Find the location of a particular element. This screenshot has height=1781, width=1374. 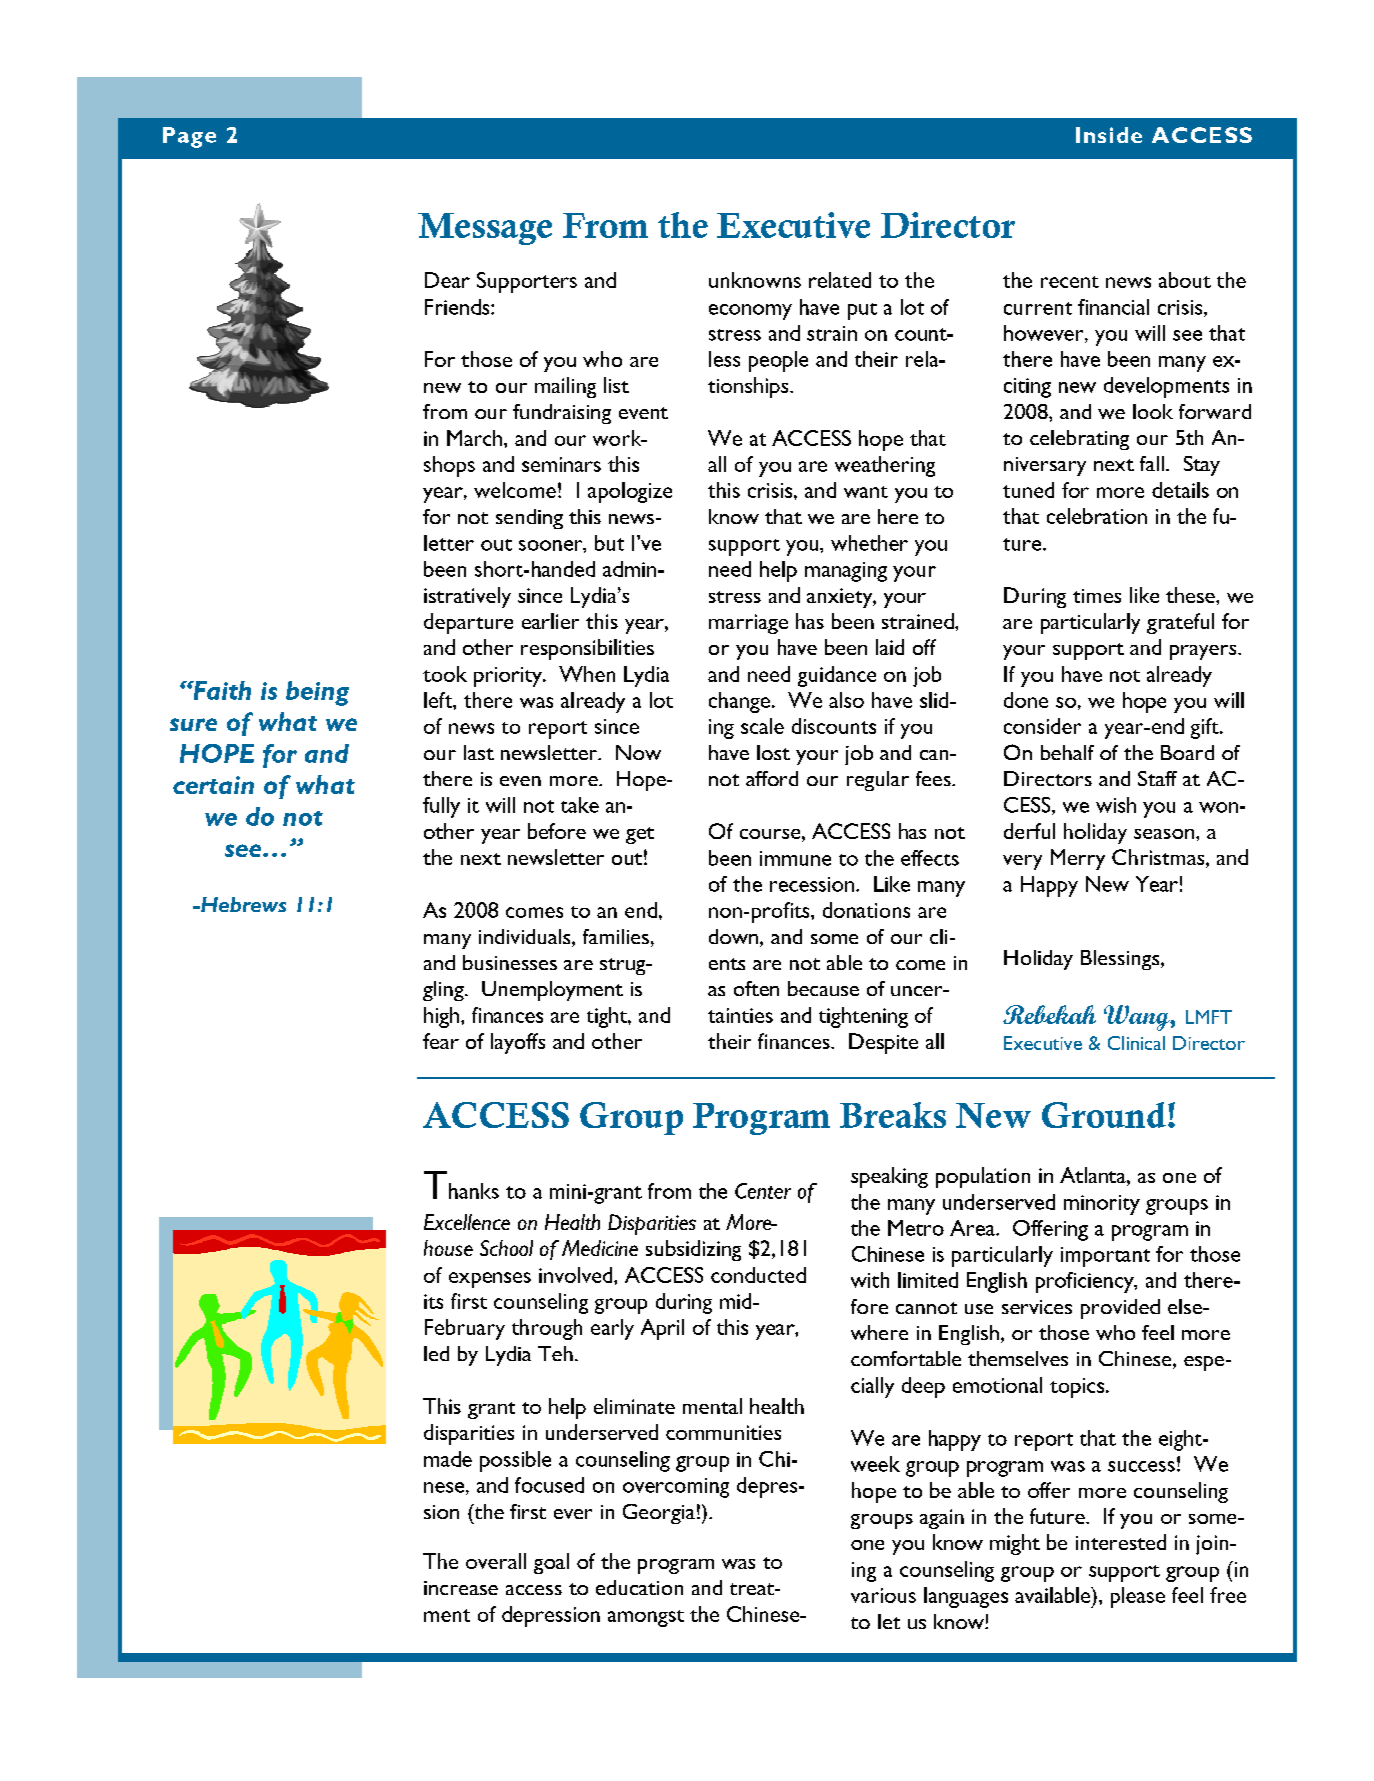

Page is located at coordinates (189, 137).
